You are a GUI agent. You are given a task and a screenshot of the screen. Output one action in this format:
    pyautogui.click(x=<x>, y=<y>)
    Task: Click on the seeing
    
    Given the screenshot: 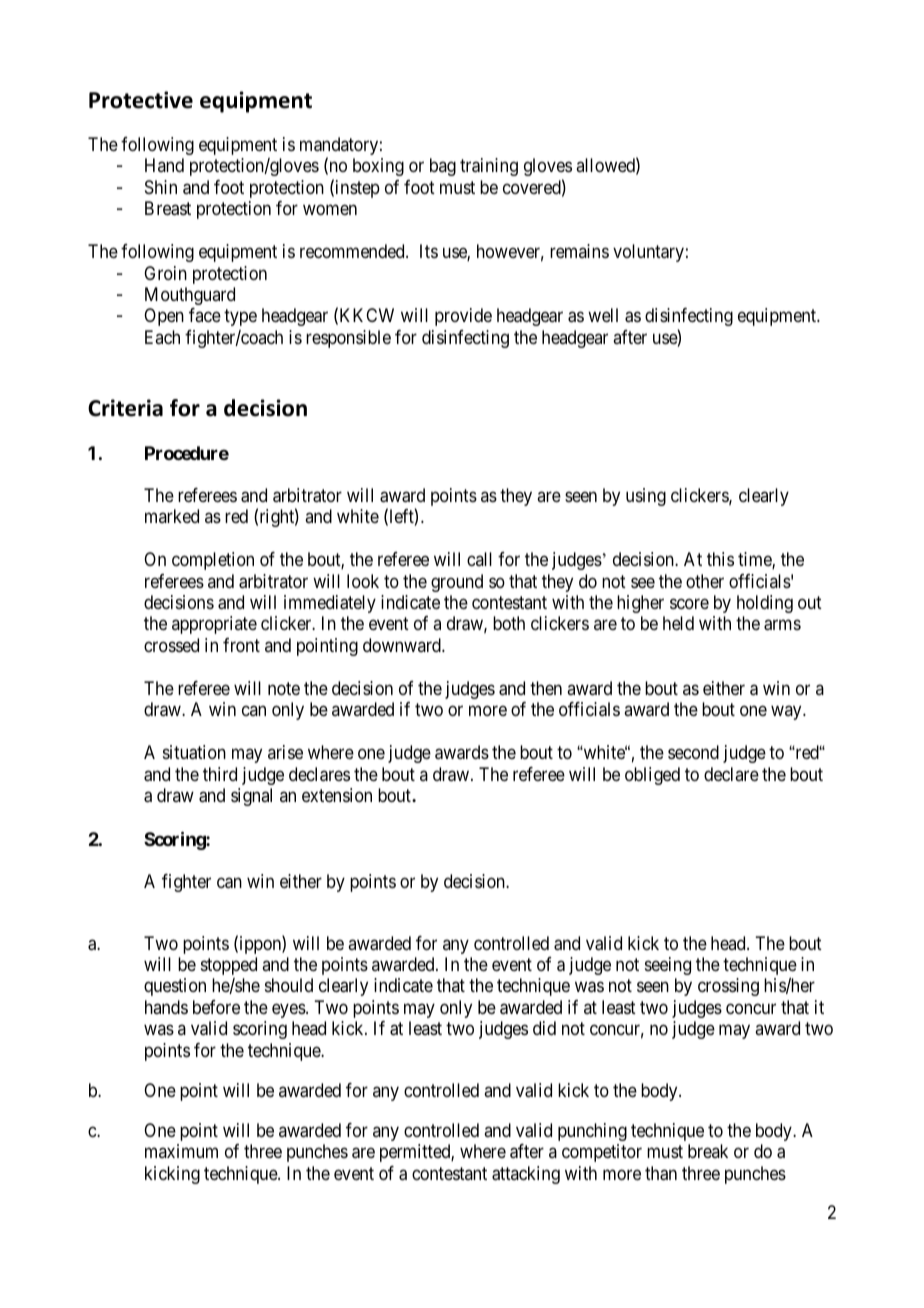 What is the action you would take?
    pyautogui.click(x=668, y=966)
